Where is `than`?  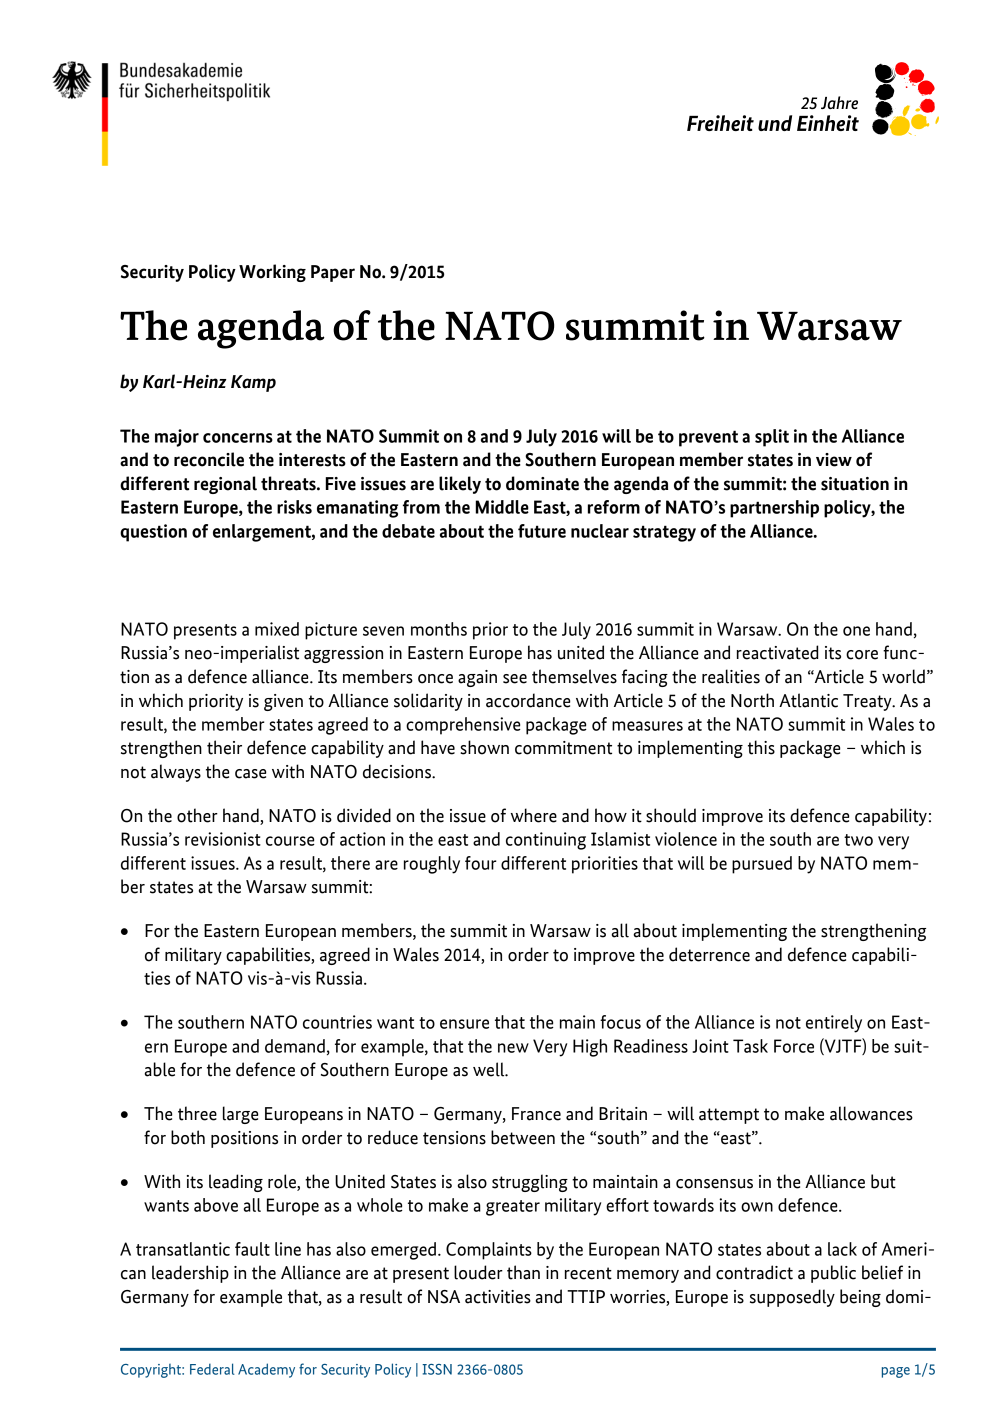 than is located at coordinates (523, 1272).
